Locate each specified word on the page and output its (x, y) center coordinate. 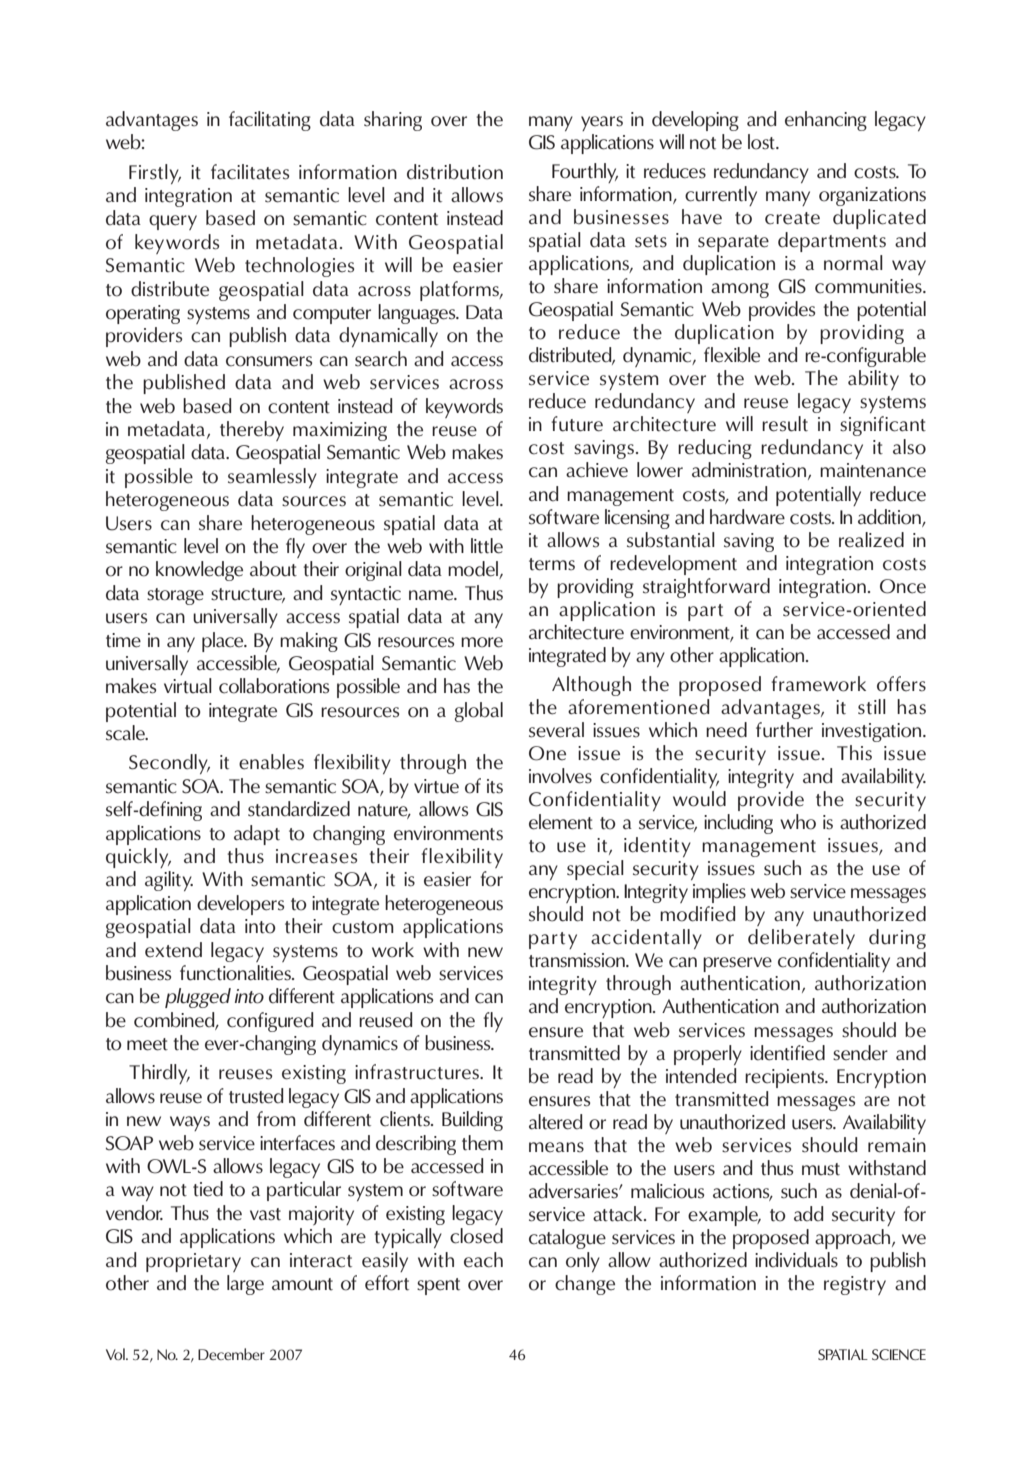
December (231, 1354)
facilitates (250, 172)
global (479, 712)
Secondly (169, 764)
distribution (455, 172)
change (585, 1285)
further (784, 730)
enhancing (826, 121)
